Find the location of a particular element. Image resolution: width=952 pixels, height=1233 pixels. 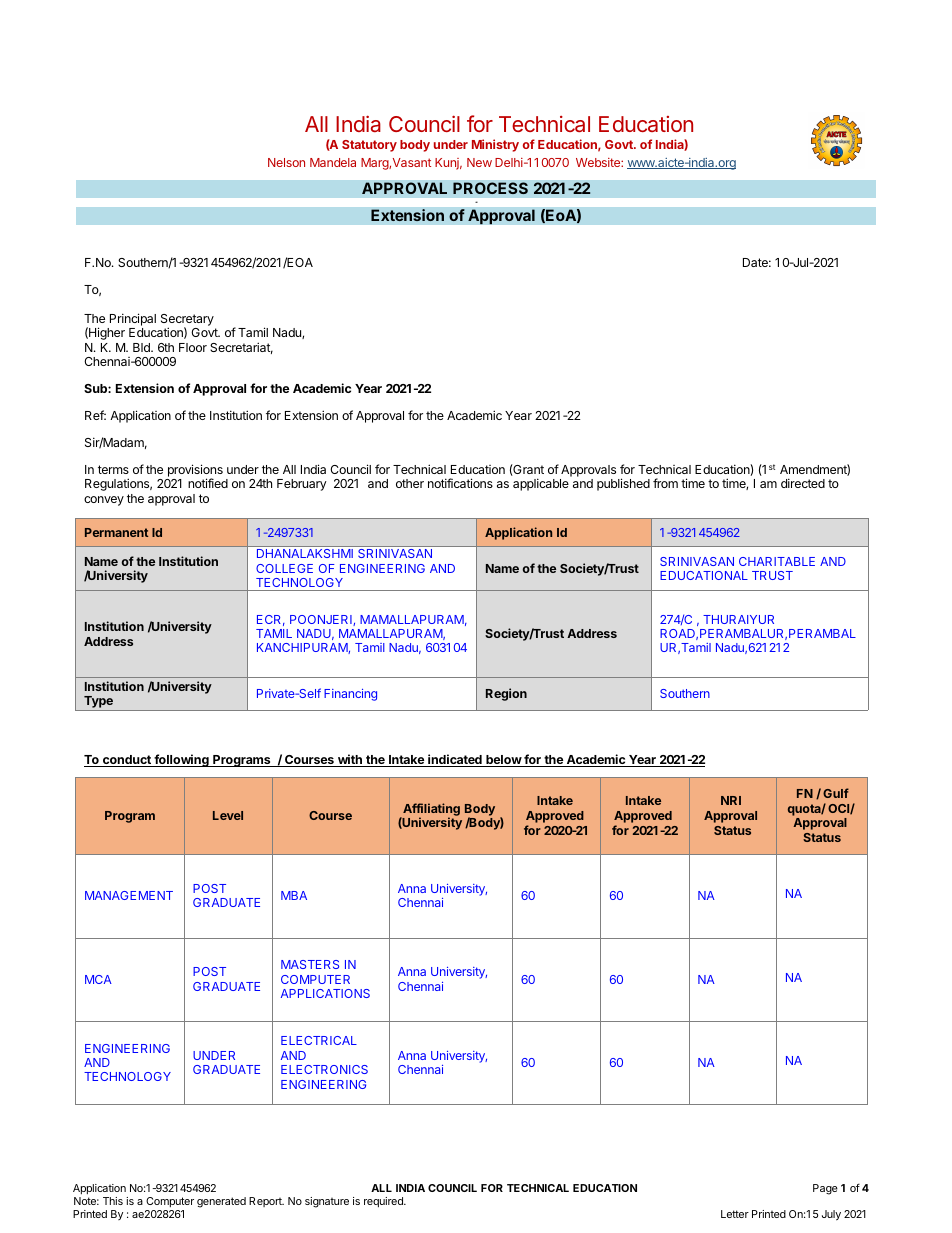

Region is located at coordinates (506, 694).
